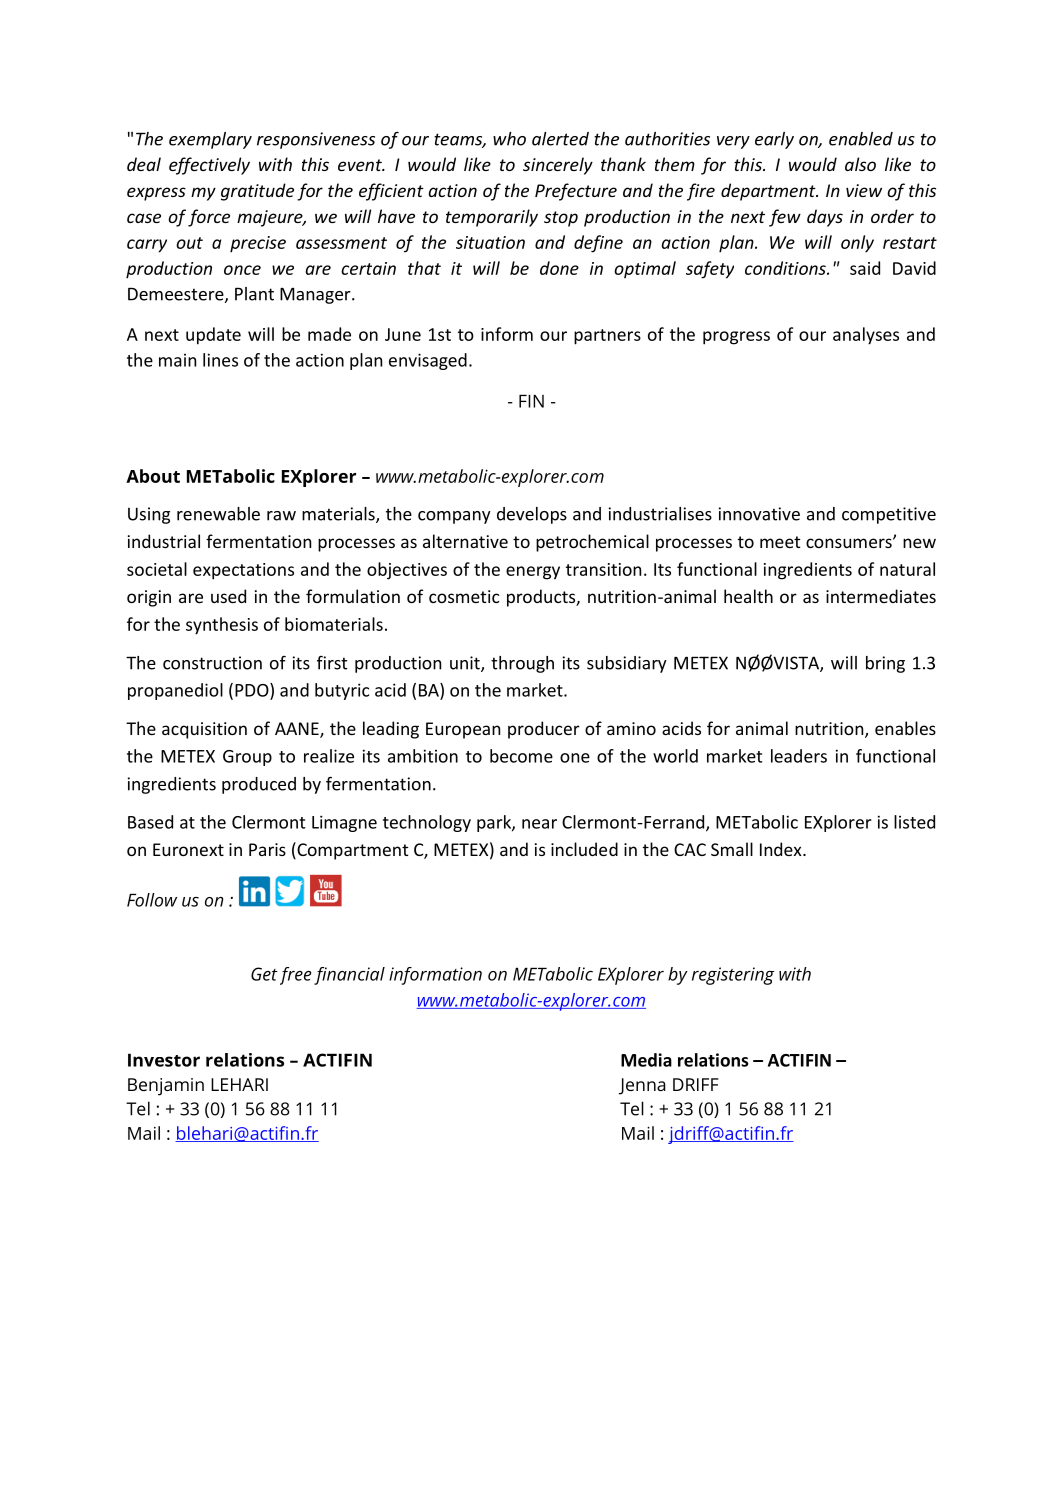  What do you see at coordinates (253, 690) in the screenshot?
I see `PDO` at bounding box center [253, 690].
